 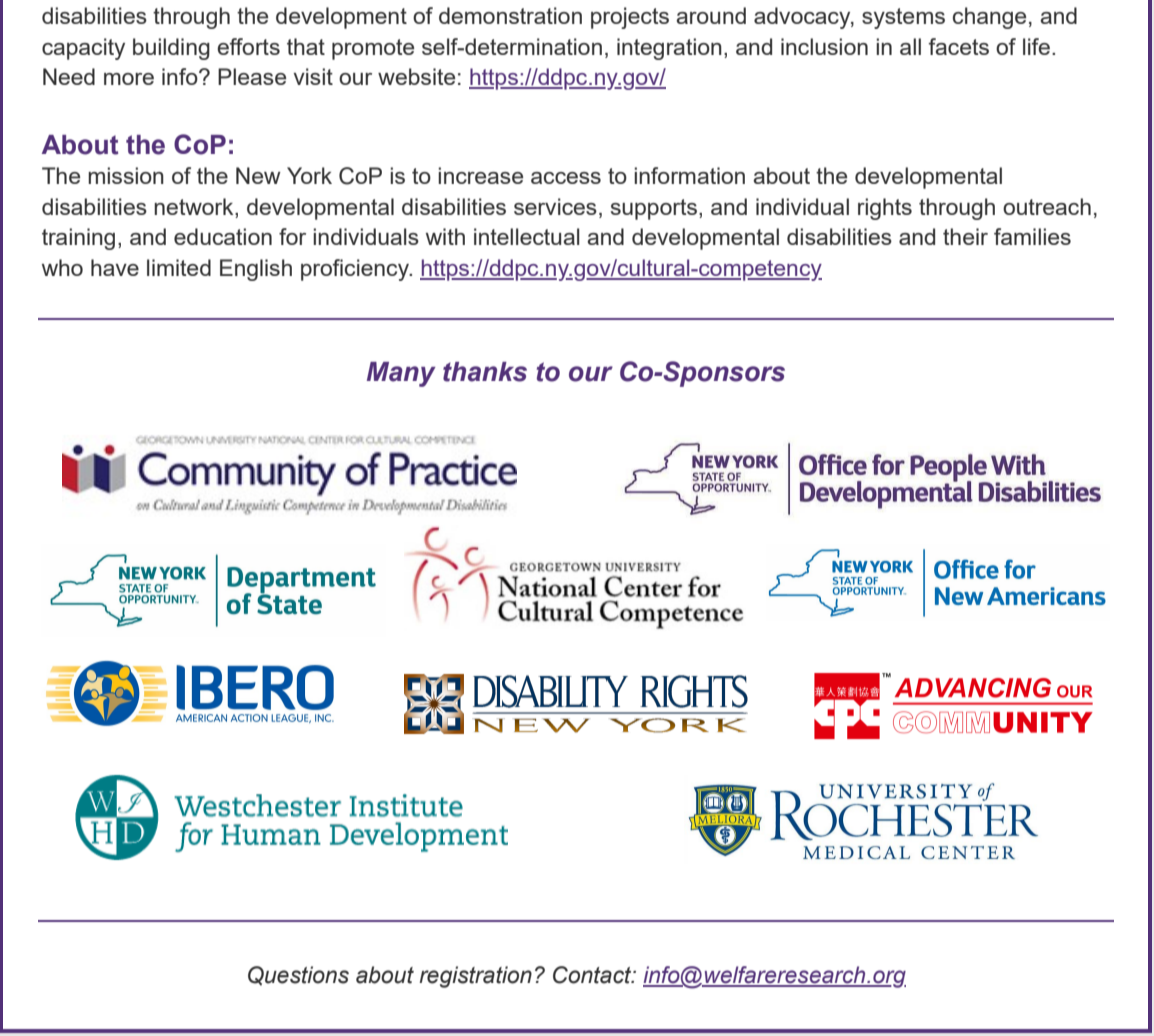 What do you see at coordinates (910, 46) in the screenshot?
I see `all` at bounding box center [910, 46].
